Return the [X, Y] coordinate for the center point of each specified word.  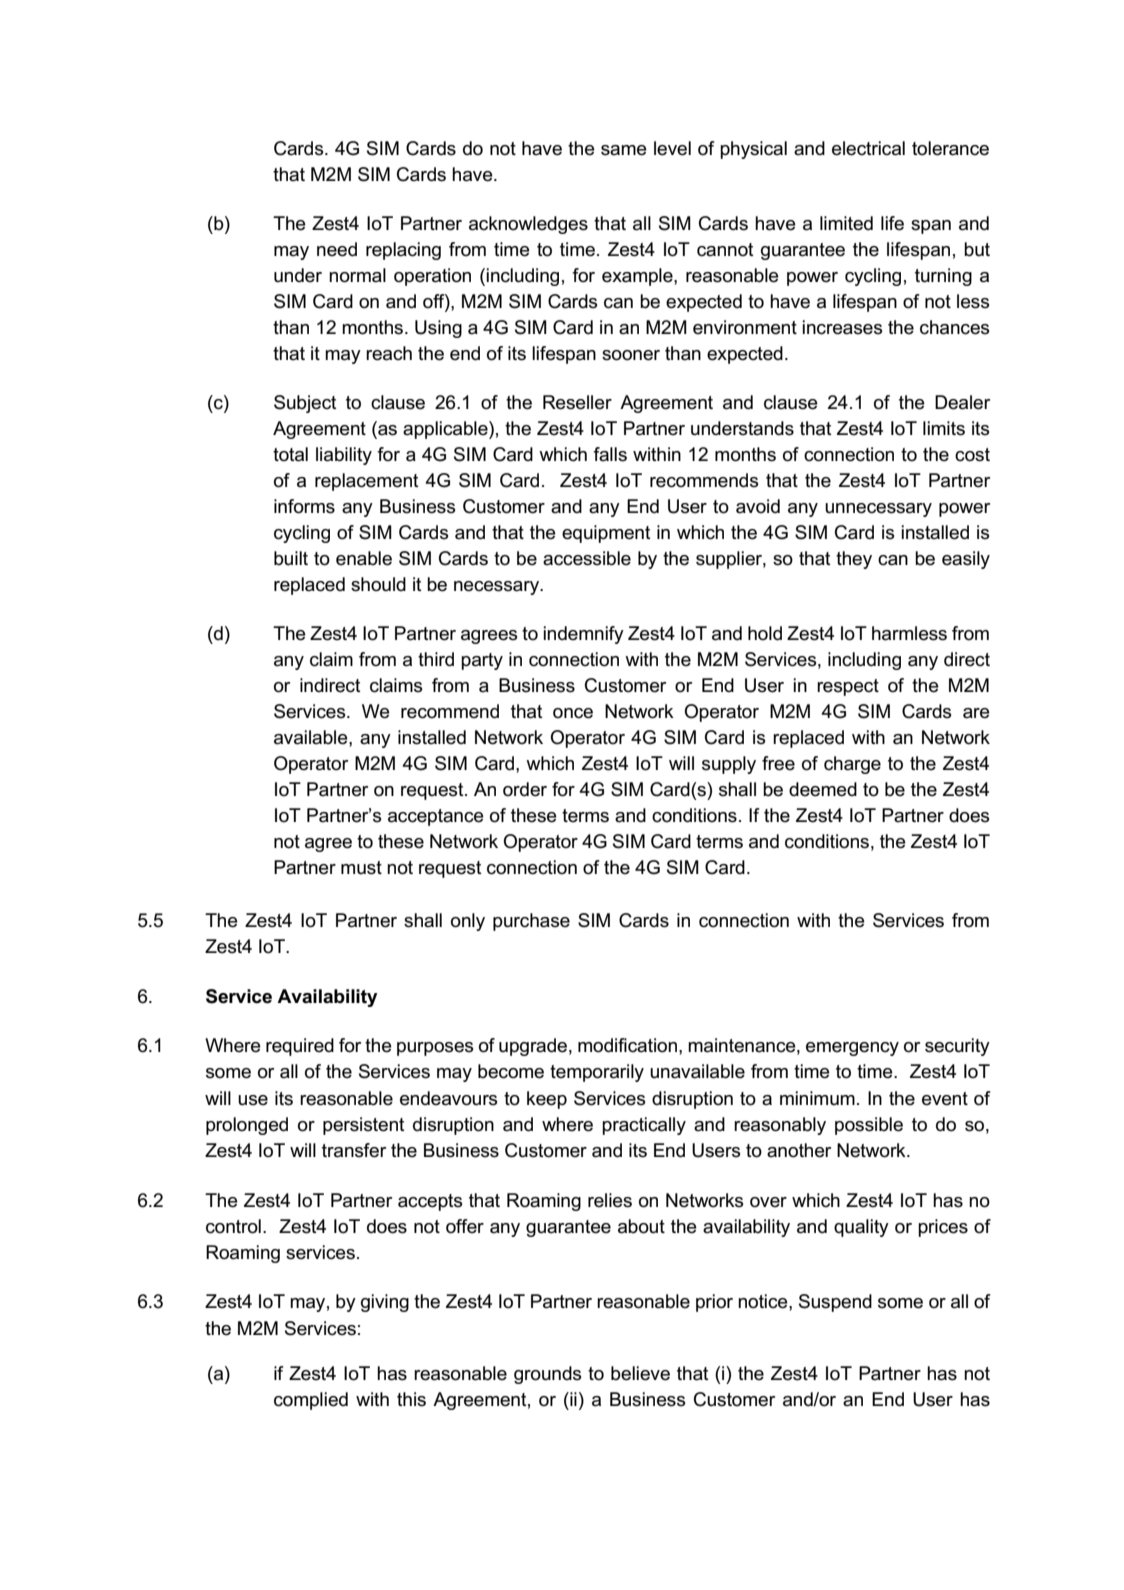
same [624, 150]
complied [311, 1401]
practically [644, 1126]
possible [869, 1126]
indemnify [583, 635]
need [337, 249]
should [378, 584]
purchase [531, 922]
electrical [868, 148]
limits [944, 428]
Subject [305, 404]
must [361, 868]
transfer [354, 1150]
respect [848, 687]
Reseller [577, 402]
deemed [823, 789]
